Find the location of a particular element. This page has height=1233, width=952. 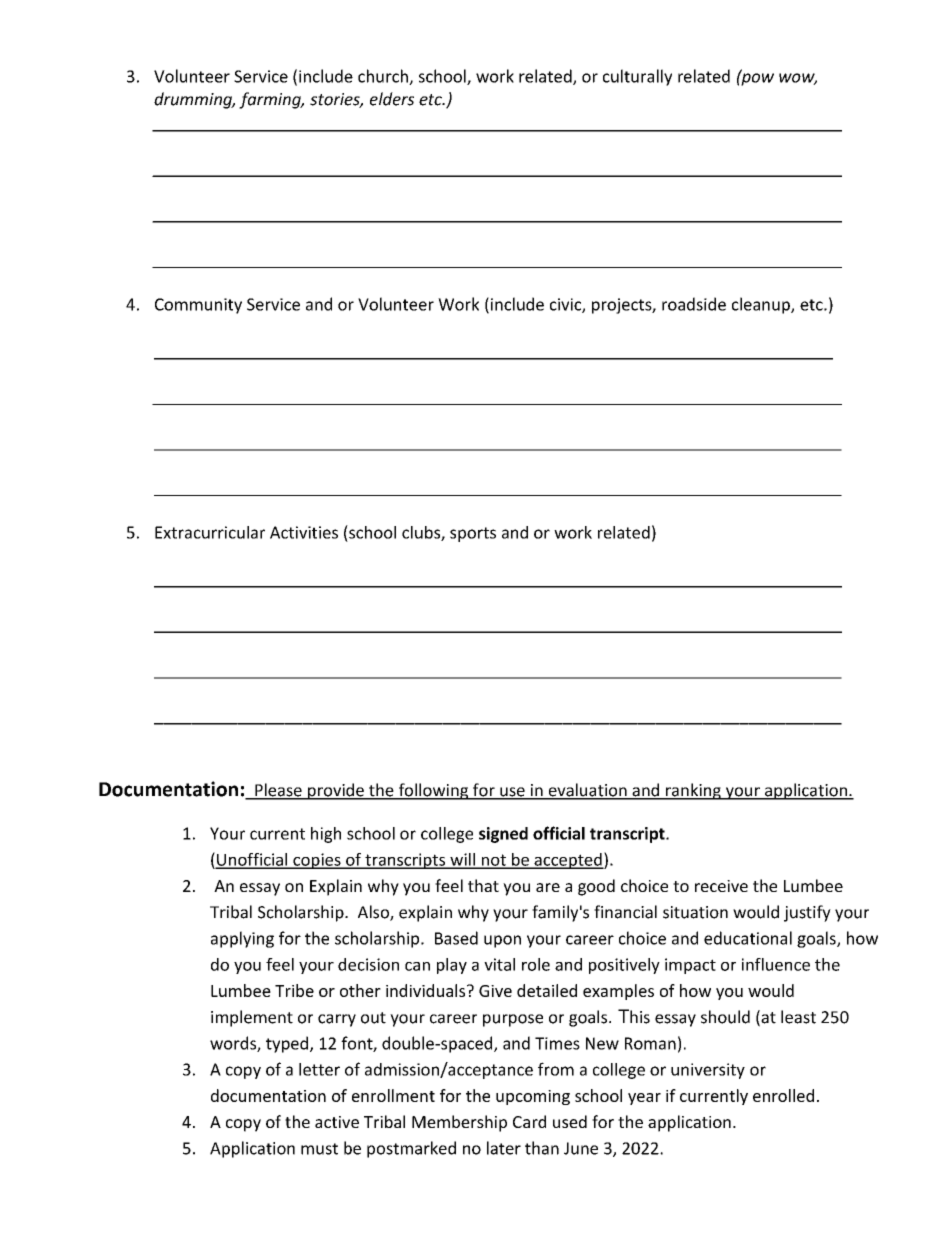

Card is located at coordinates (529, 1121).
